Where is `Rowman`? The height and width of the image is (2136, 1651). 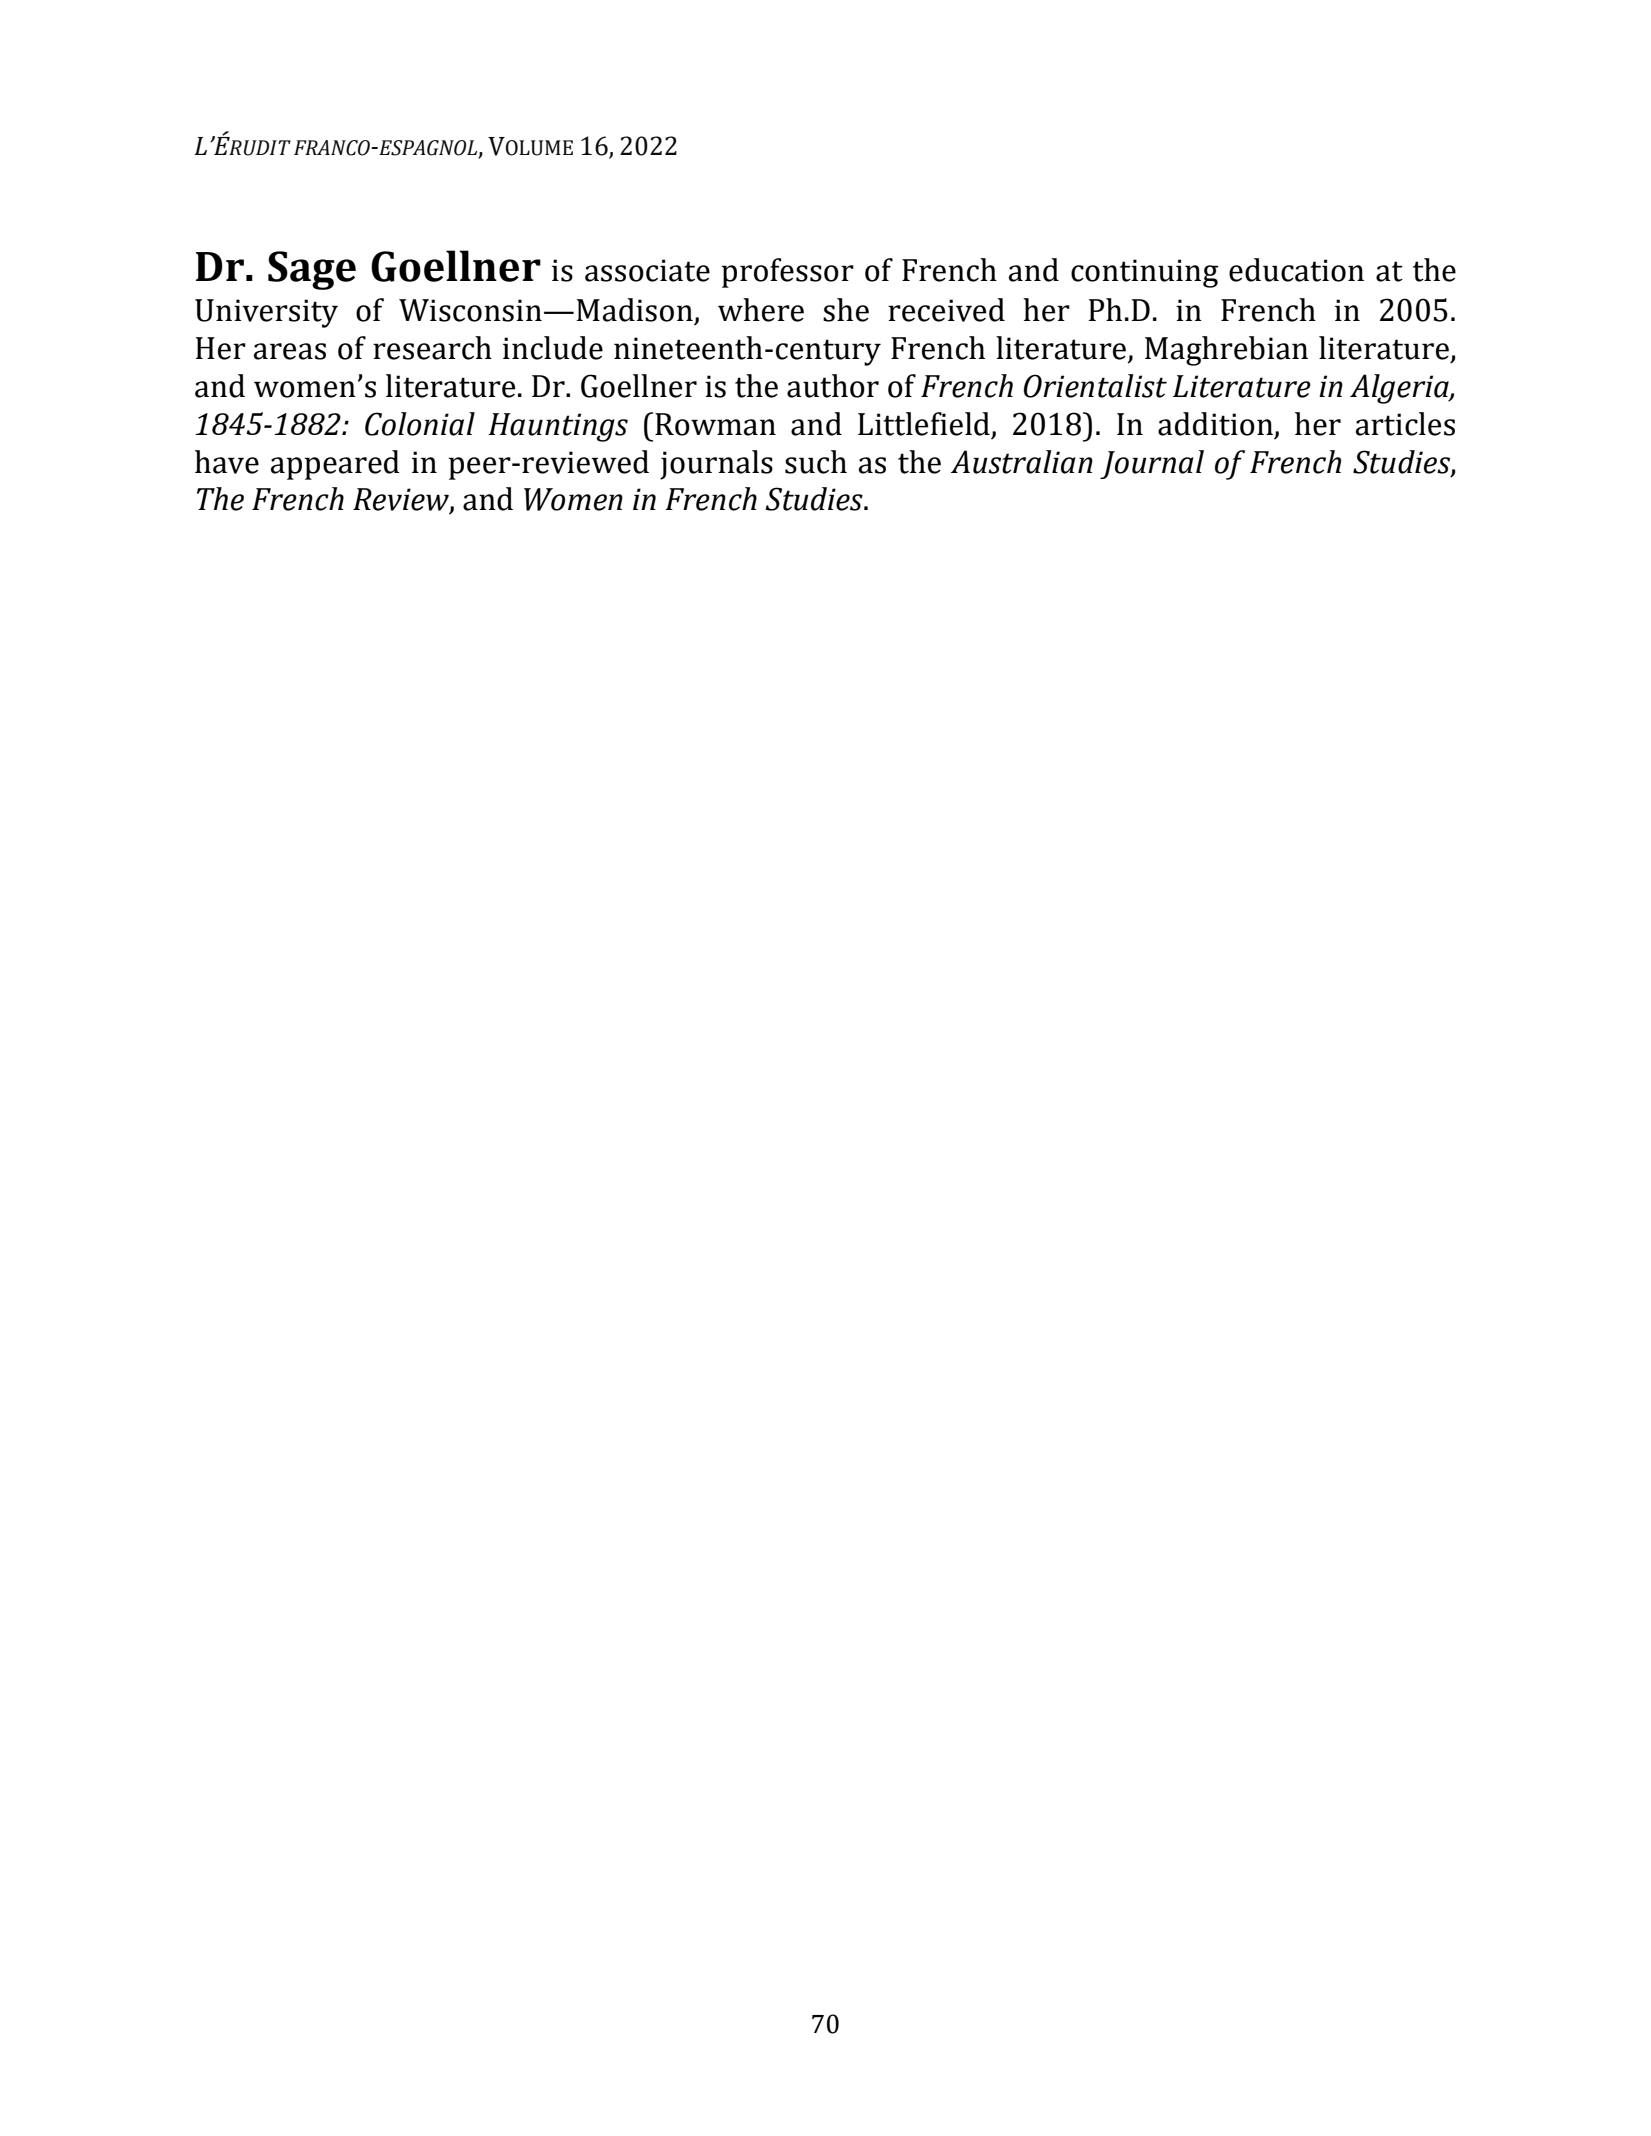
Rowman is located at coordinates (715, 424).
